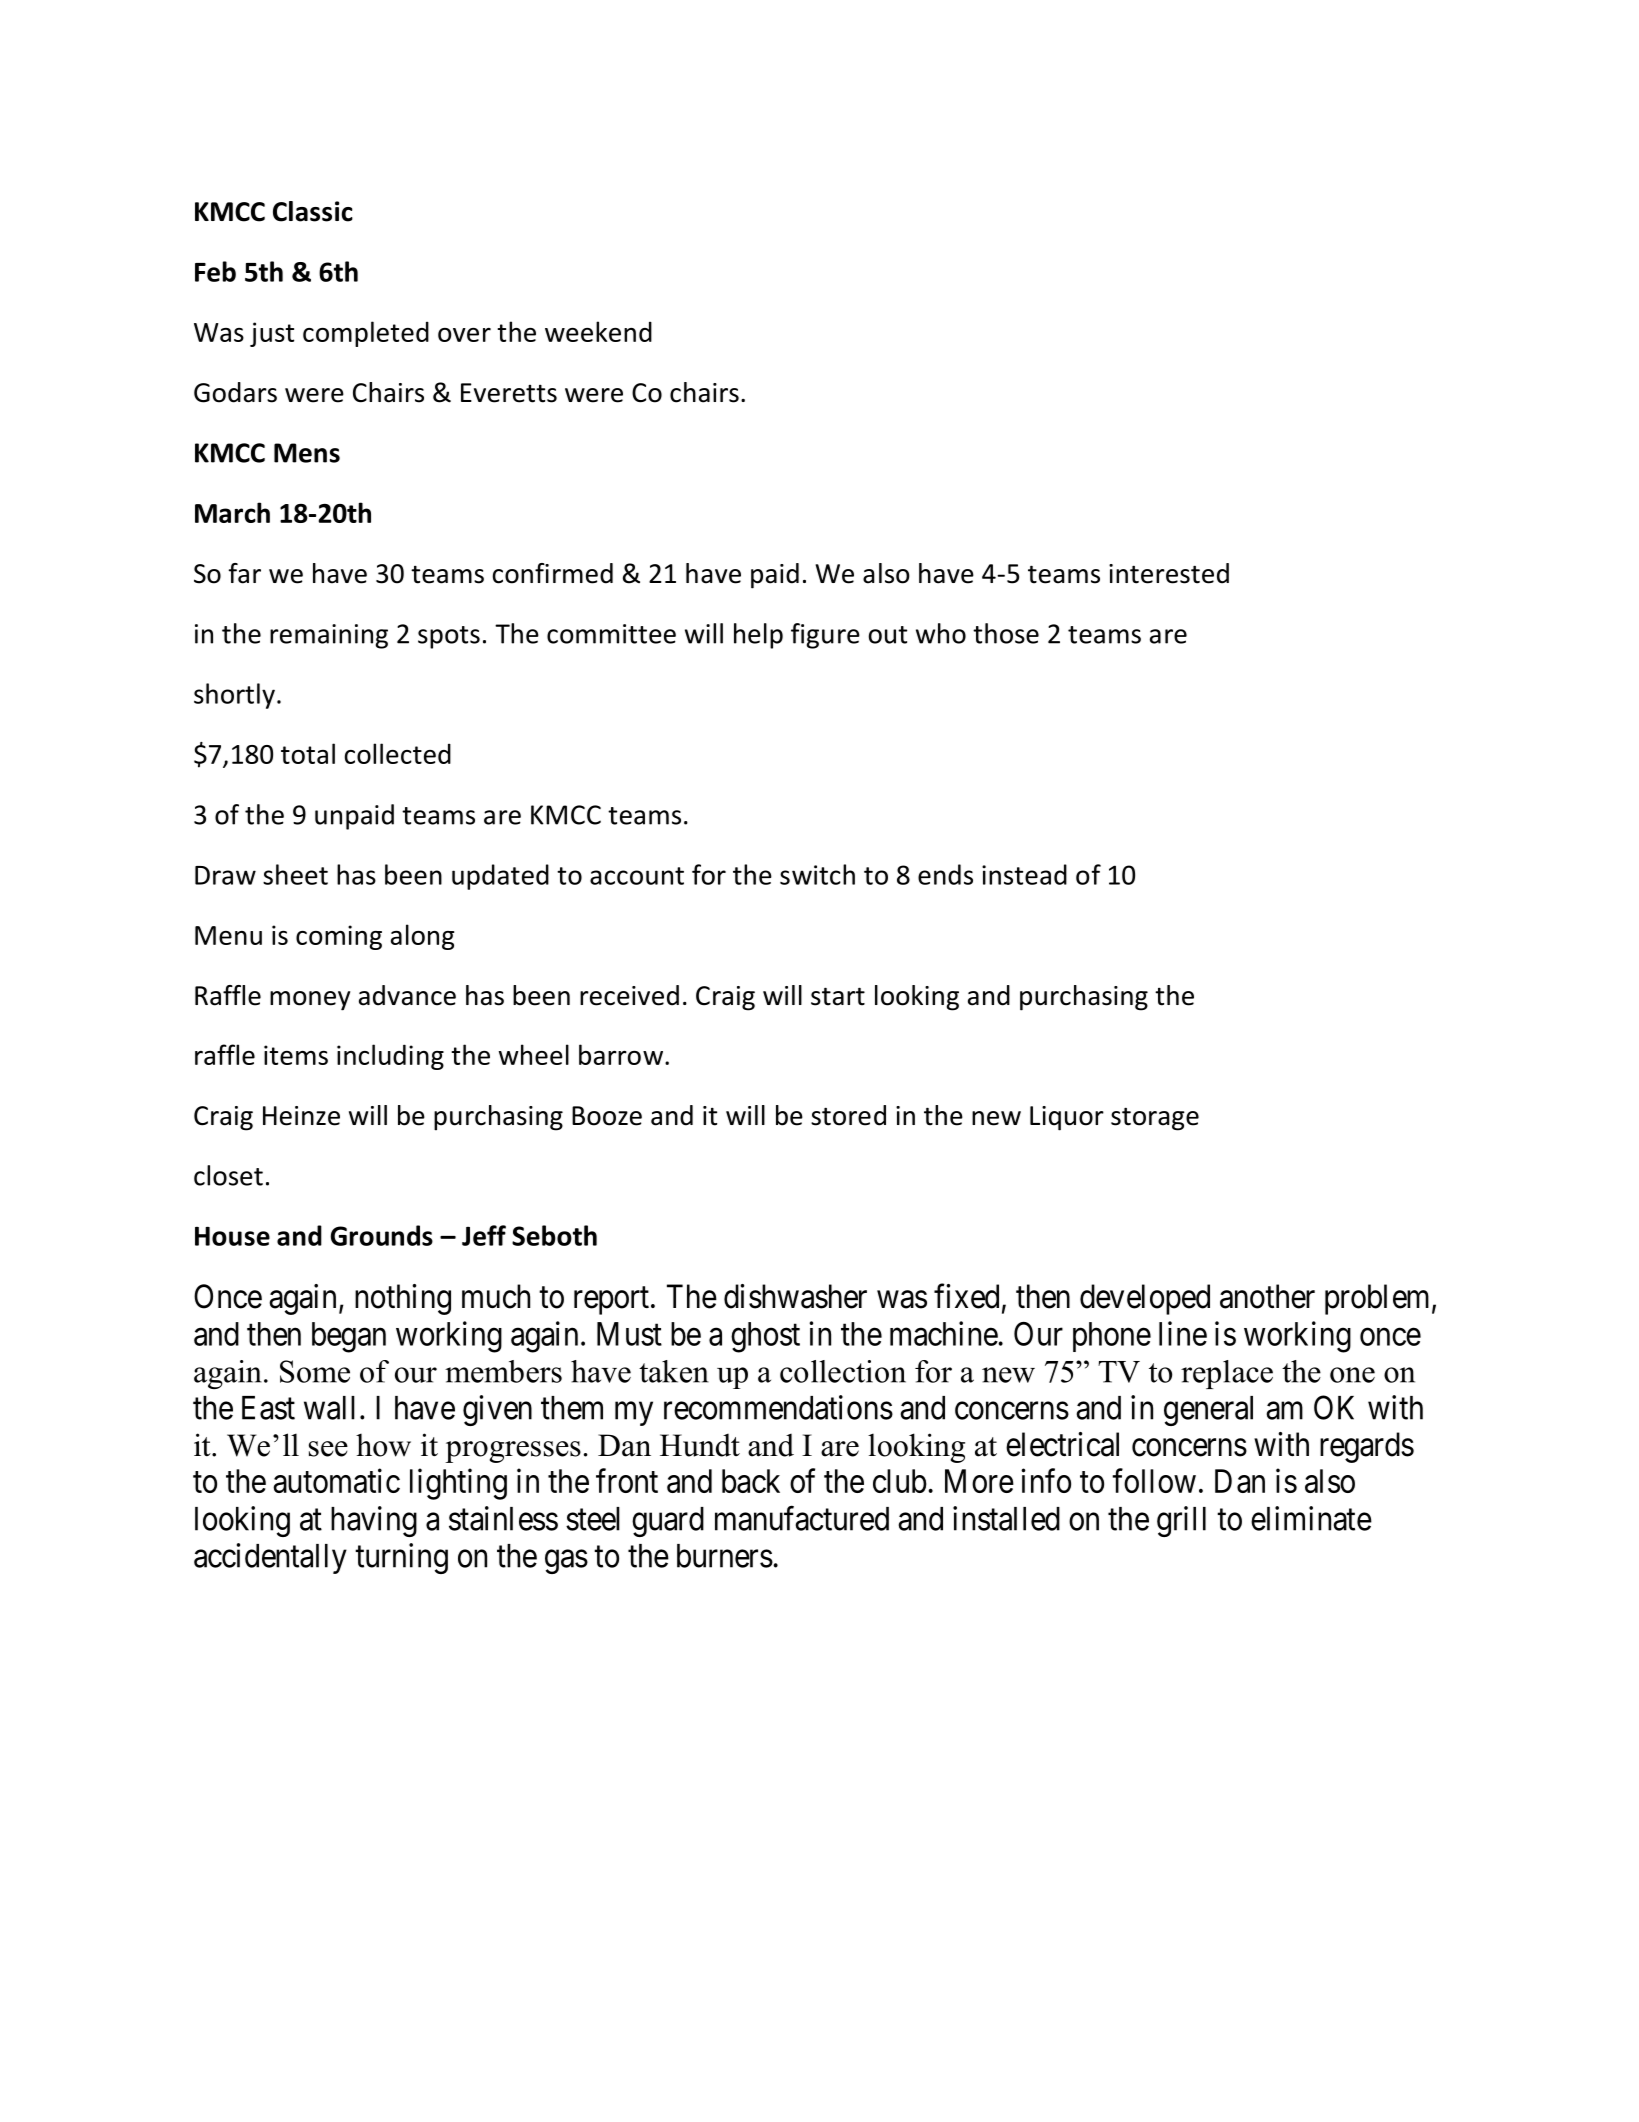 This screenshot has width=1639, height=2122. Describe the element at coordinates (374, 1521) in the screenshot. I see `having` at that location.
